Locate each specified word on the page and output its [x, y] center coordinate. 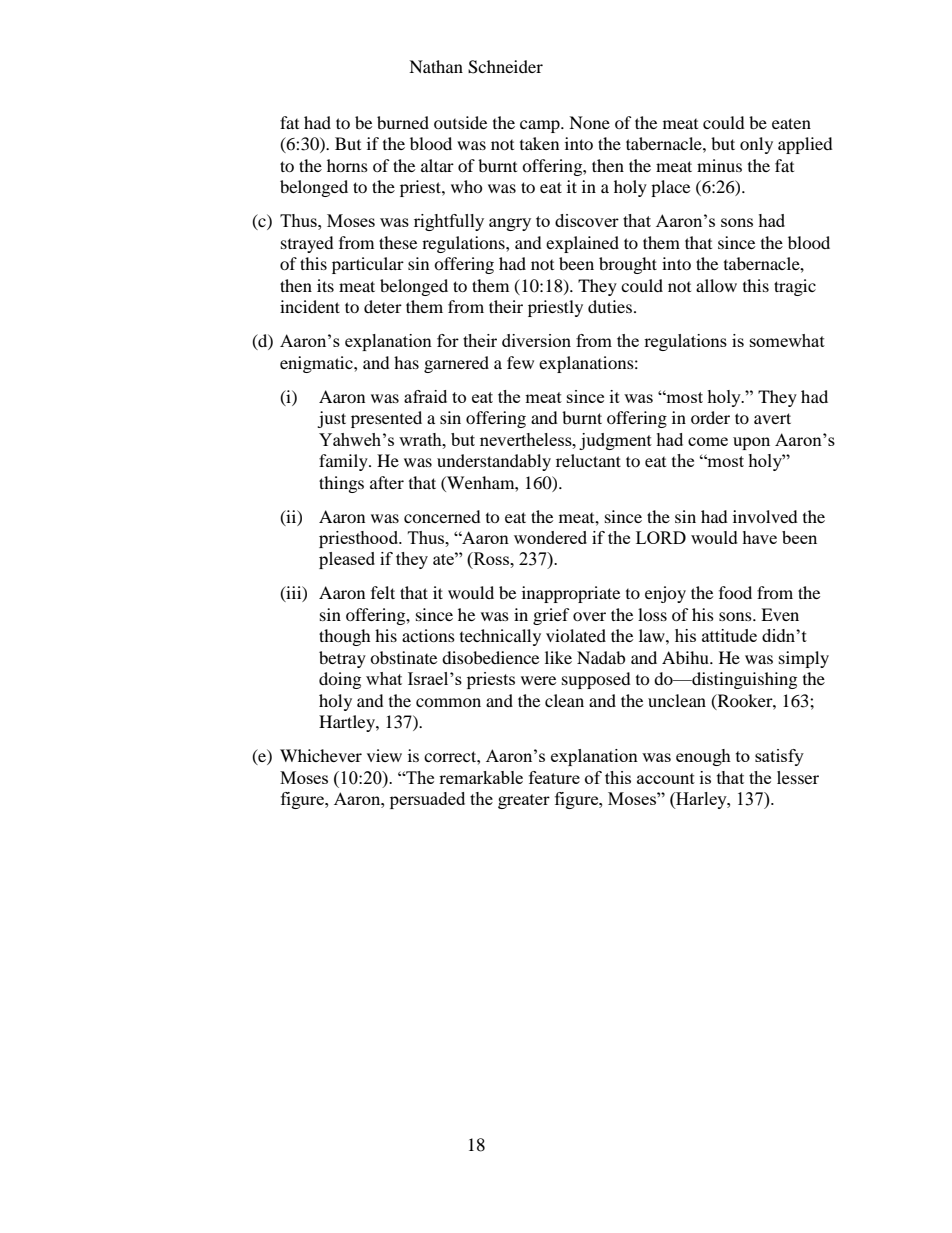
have [759, 537]
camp [541, 126]
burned [403, 122]
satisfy [779, 757]
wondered [550, 537]
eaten [791, 123]
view [384, 755]
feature [554, 777]
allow [716, 285]
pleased [347, 560]
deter [383, 306]
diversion [536, 340]
